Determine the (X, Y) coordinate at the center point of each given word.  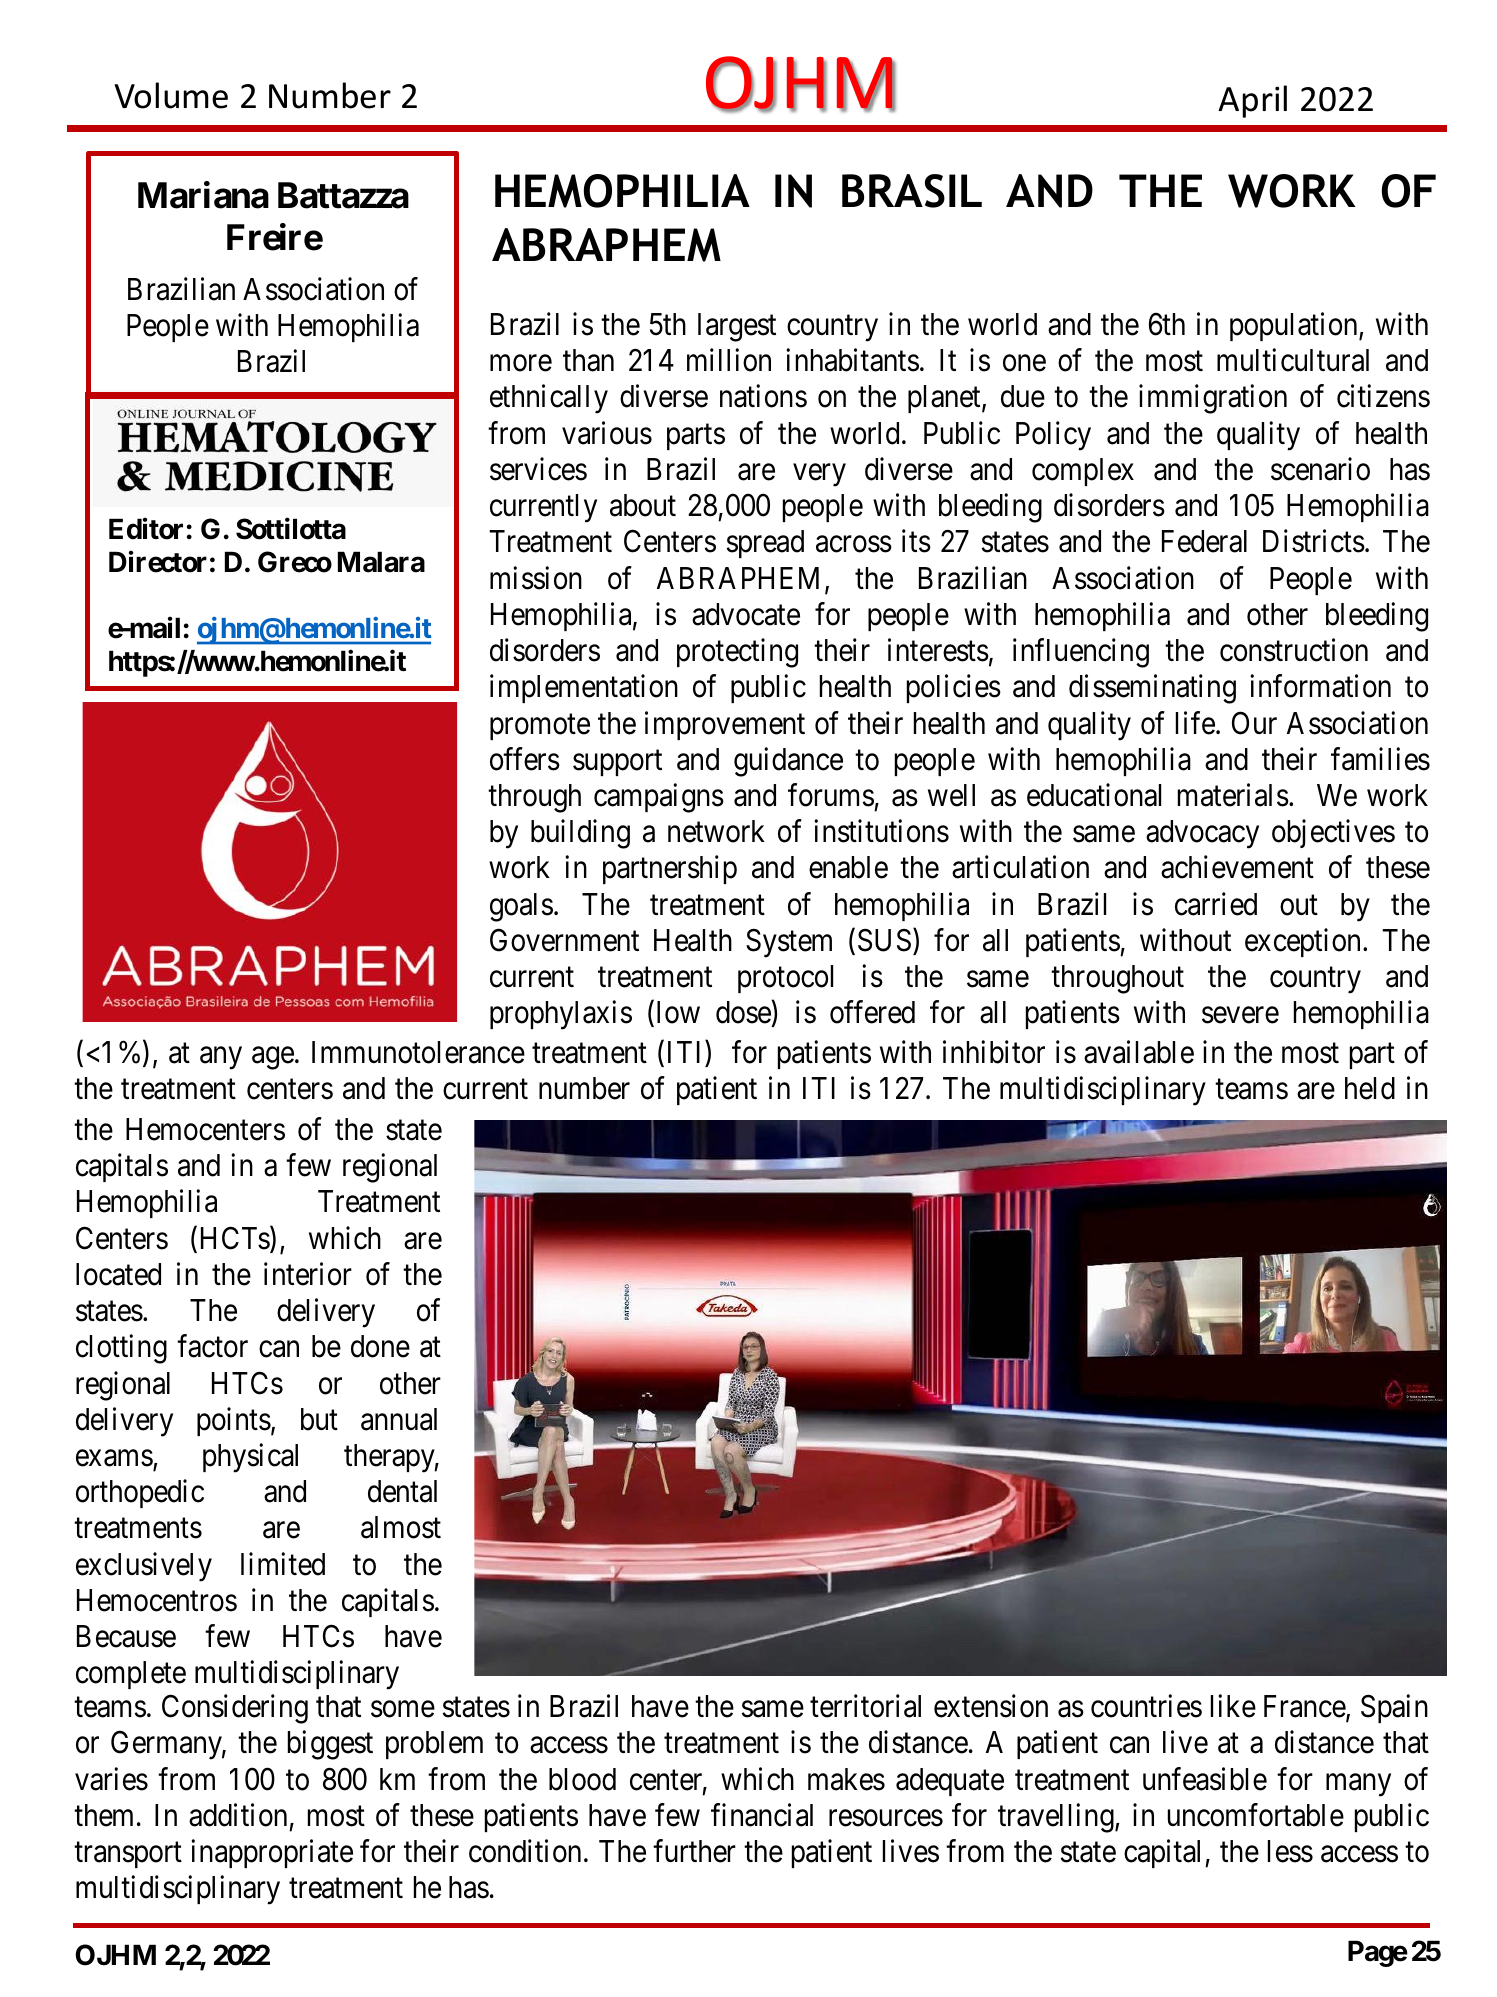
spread (765, 544)
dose (744, 1014)
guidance (788, 762)
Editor (146, 528)
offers (525, 759)
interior (308, 1274)
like (1233, 1706)
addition (238, 1815)
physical (250, 1458)
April (1252, 101)
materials (1233, 795)
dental (402, 1491)
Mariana (203, 195)
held (1370, 1088)
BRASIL (912, 191)
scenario (1320, 469)
